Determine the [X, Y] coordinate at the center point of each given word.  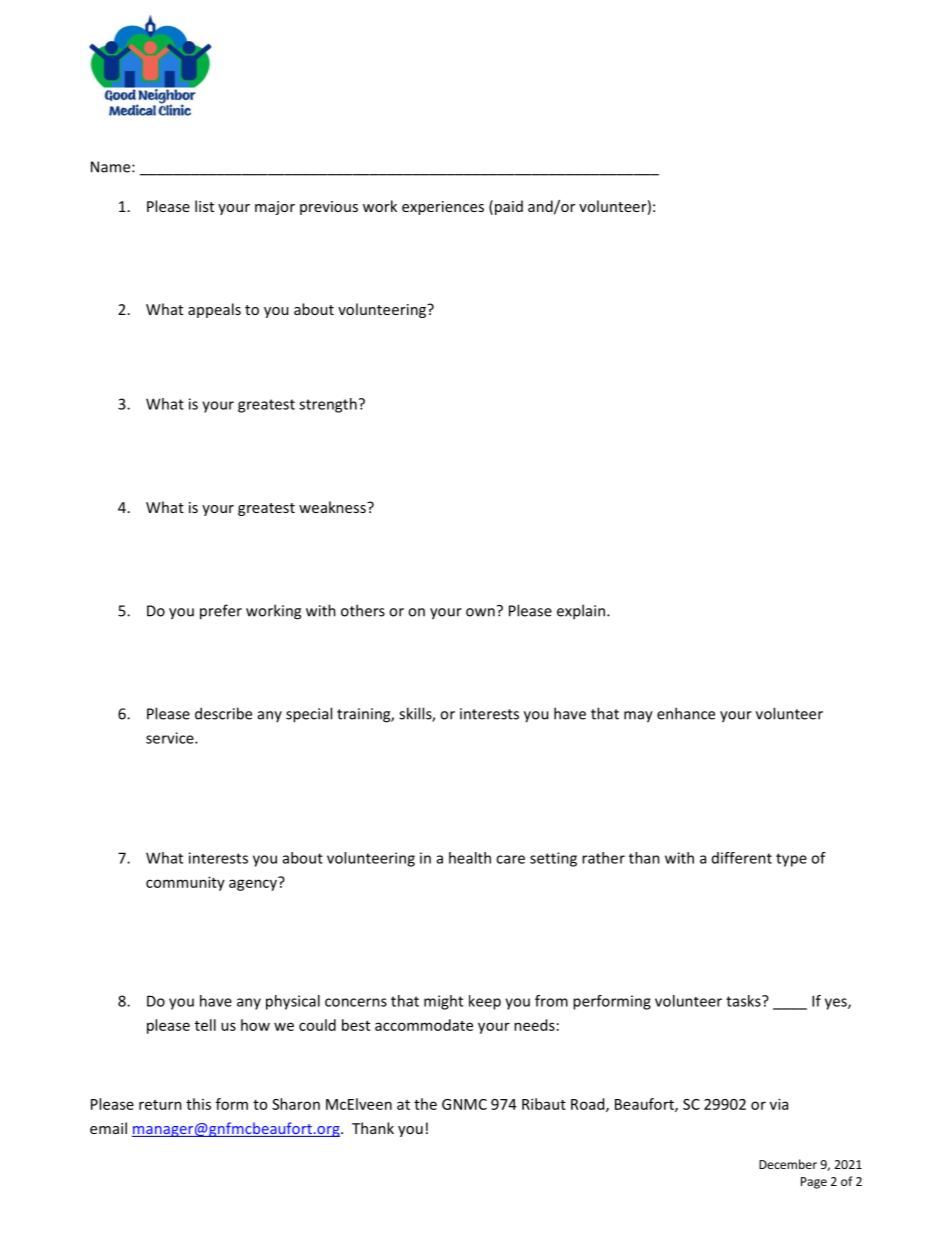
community [185, 883]
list [204, 206]
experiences [443, 208]
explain [581, 612]
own [480, 612]
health [470, 858]
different [742, 858]
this [198, 1104]
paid [509, 207]
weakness [333, 507]
